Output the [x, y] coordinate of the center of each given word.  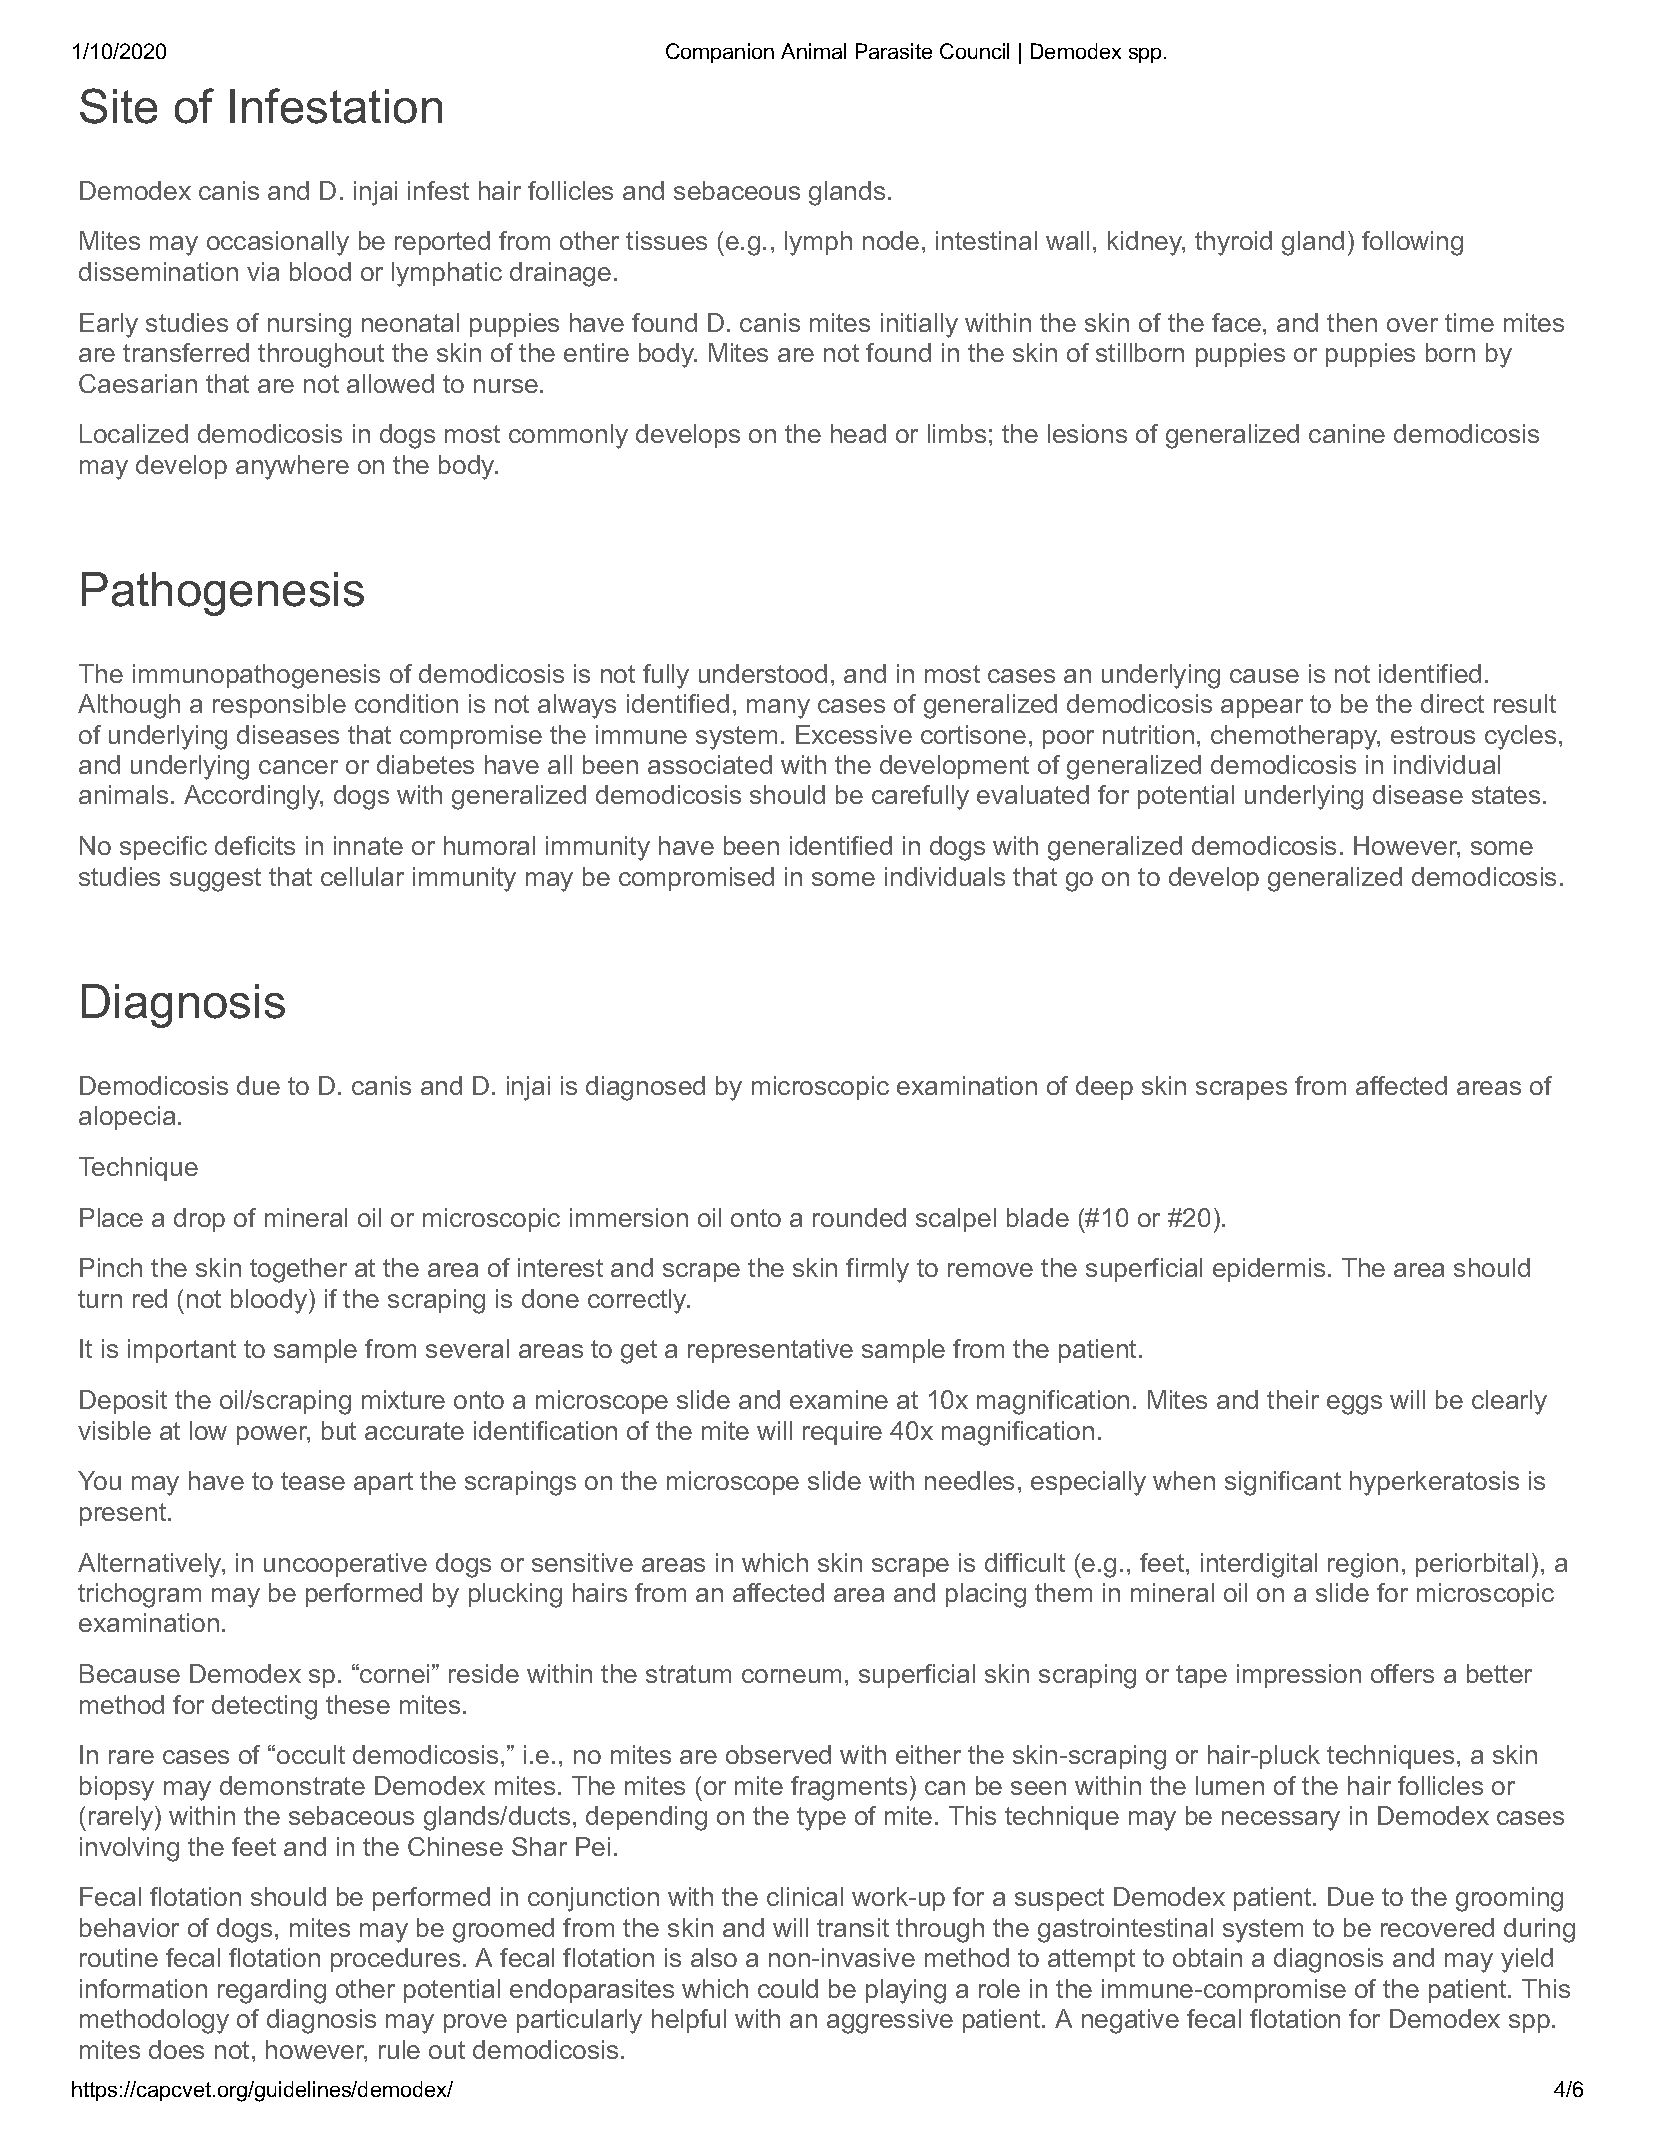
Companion [720, 53]
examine [839, 1399]
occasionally [278, 243]
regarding [272, 1991]
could [788, 1988]
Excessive [854, 734]
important [182, 1351]
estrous [1433, 735]
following [1412, 243]
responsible [279, 706]
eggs [1354, 1405]
